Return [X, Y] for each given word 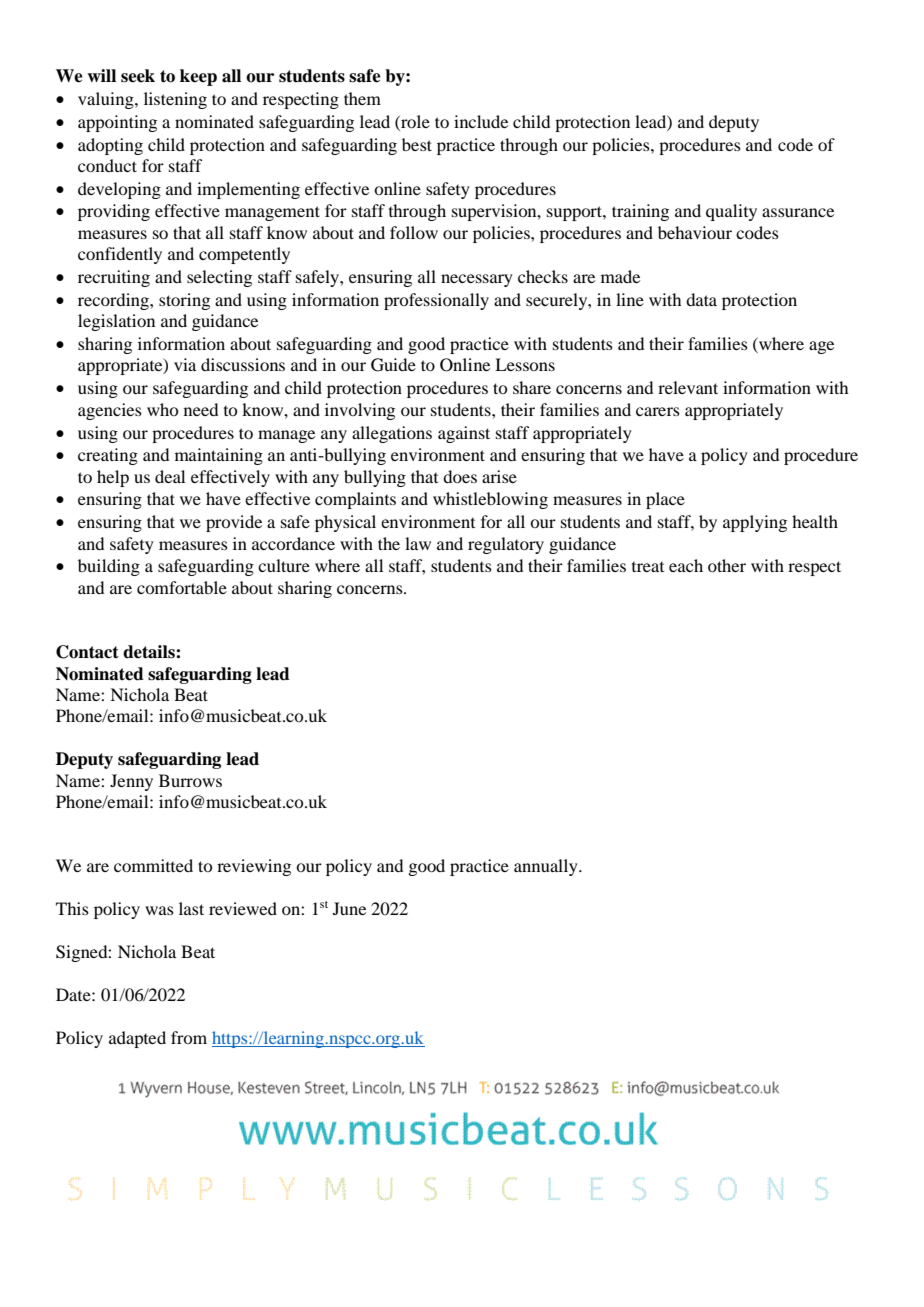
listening [175, 100]
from [189, 1037]
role [414, 121]
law [418, 543]
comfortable [182, 587]
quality [731, 212]
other [727, 565]
